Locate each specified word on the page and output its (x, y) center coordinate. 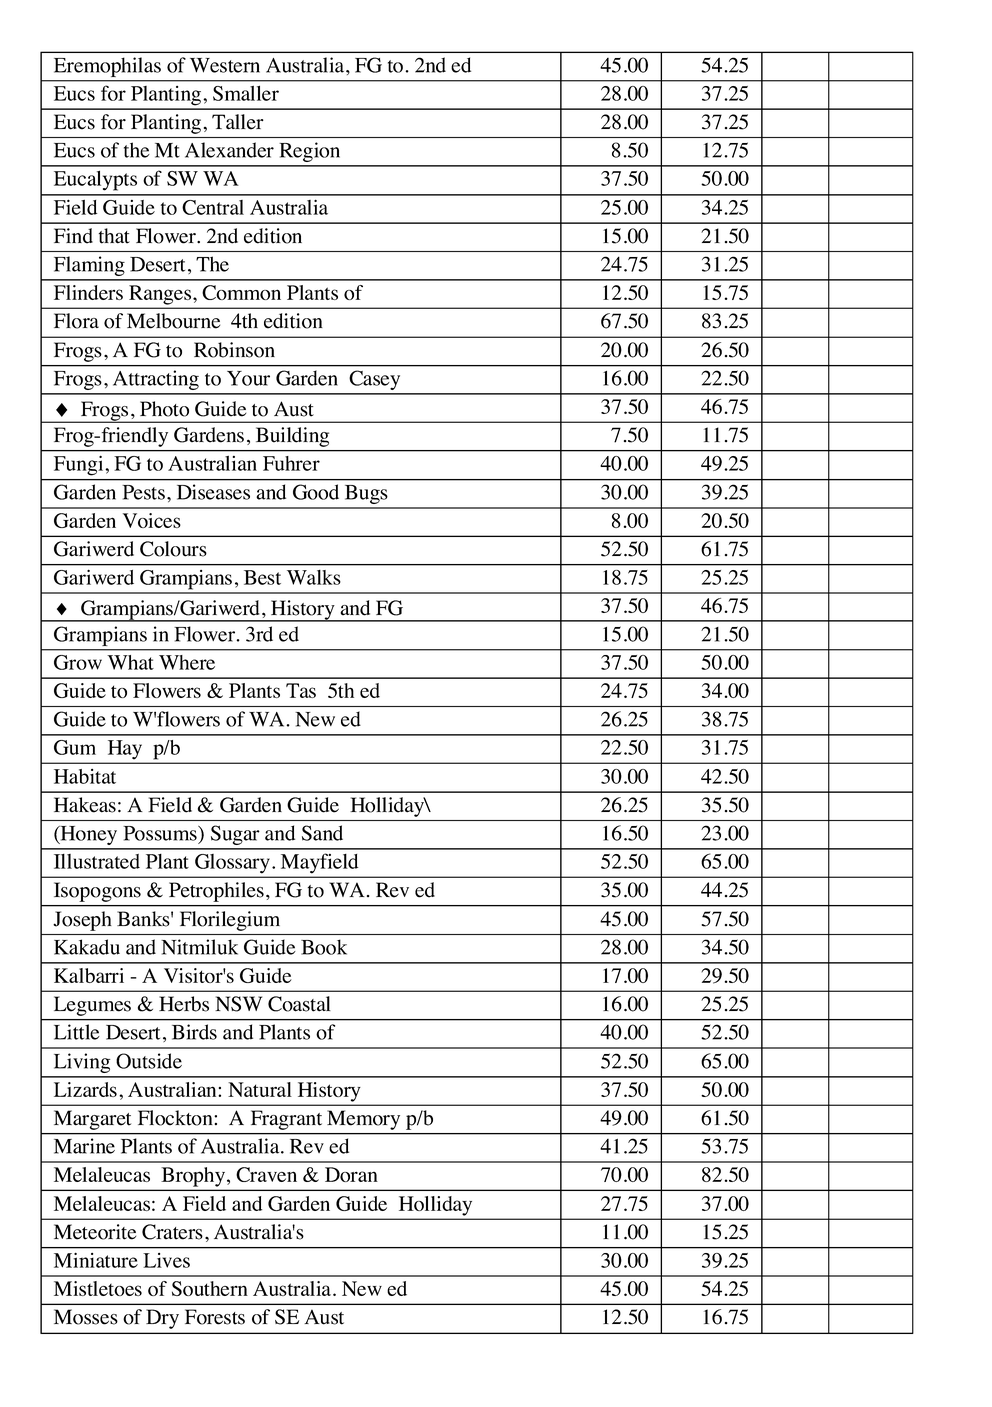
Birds (194, 1032)
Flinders (88, 292)
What (130, 662)
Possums (161, 833)
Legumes (92, 1006)
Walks (314, 577)
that (114, 236)
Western (225, 65)
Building (292, 437)
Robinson (234, 350)
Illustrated (97, 861)
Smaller (246, 93)
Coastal (299, 1004)
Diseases (213, 492)
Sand (322, 833)
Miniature (96, 1260)
